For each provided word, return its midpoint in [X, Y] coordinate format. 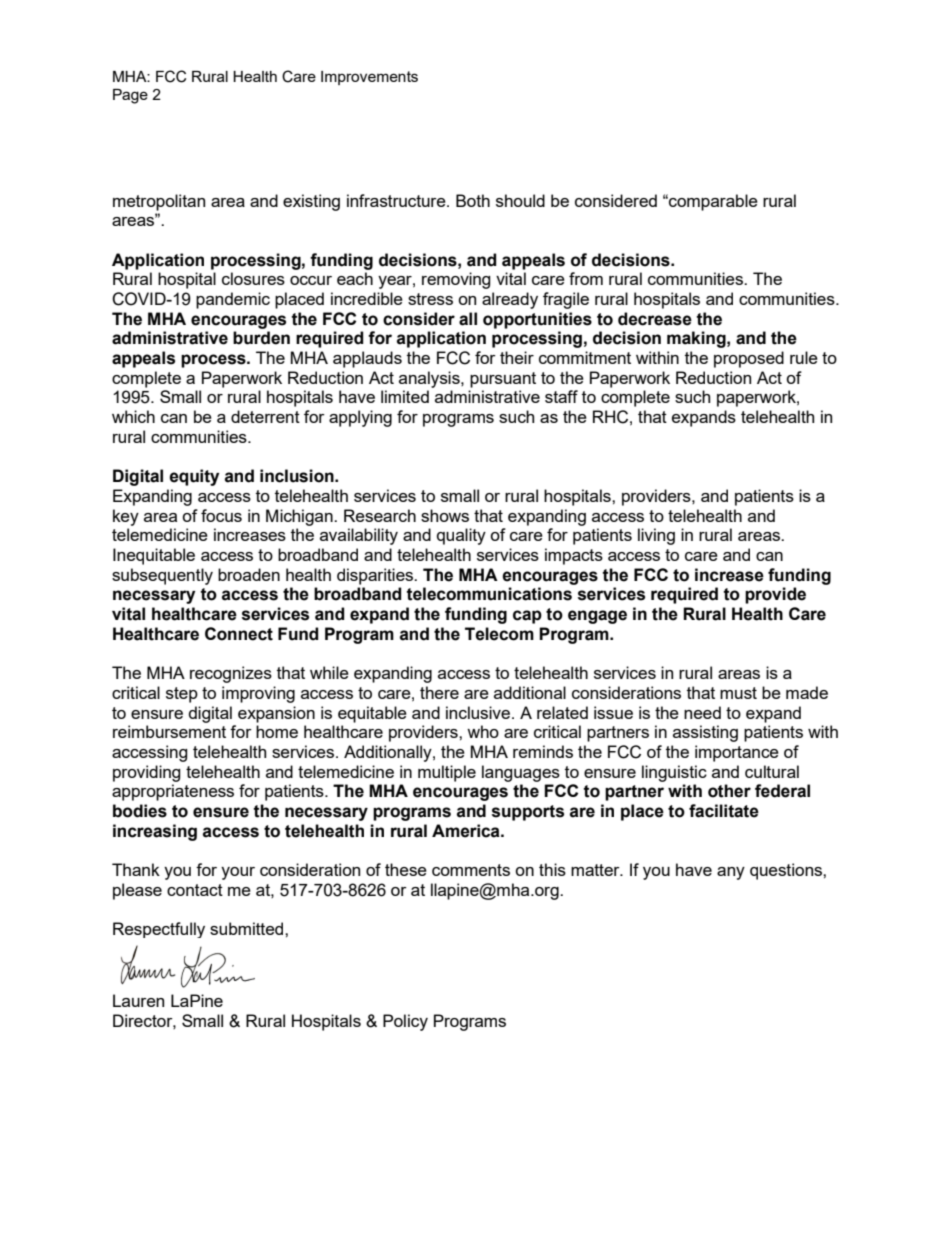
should [520, 200]
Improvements [369, 78]
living [656, 536]
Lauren [138, 1000]
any [731, 873]
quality [461, 536]
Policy [405, 1022]
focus [221, 515]
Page [130, 96]
